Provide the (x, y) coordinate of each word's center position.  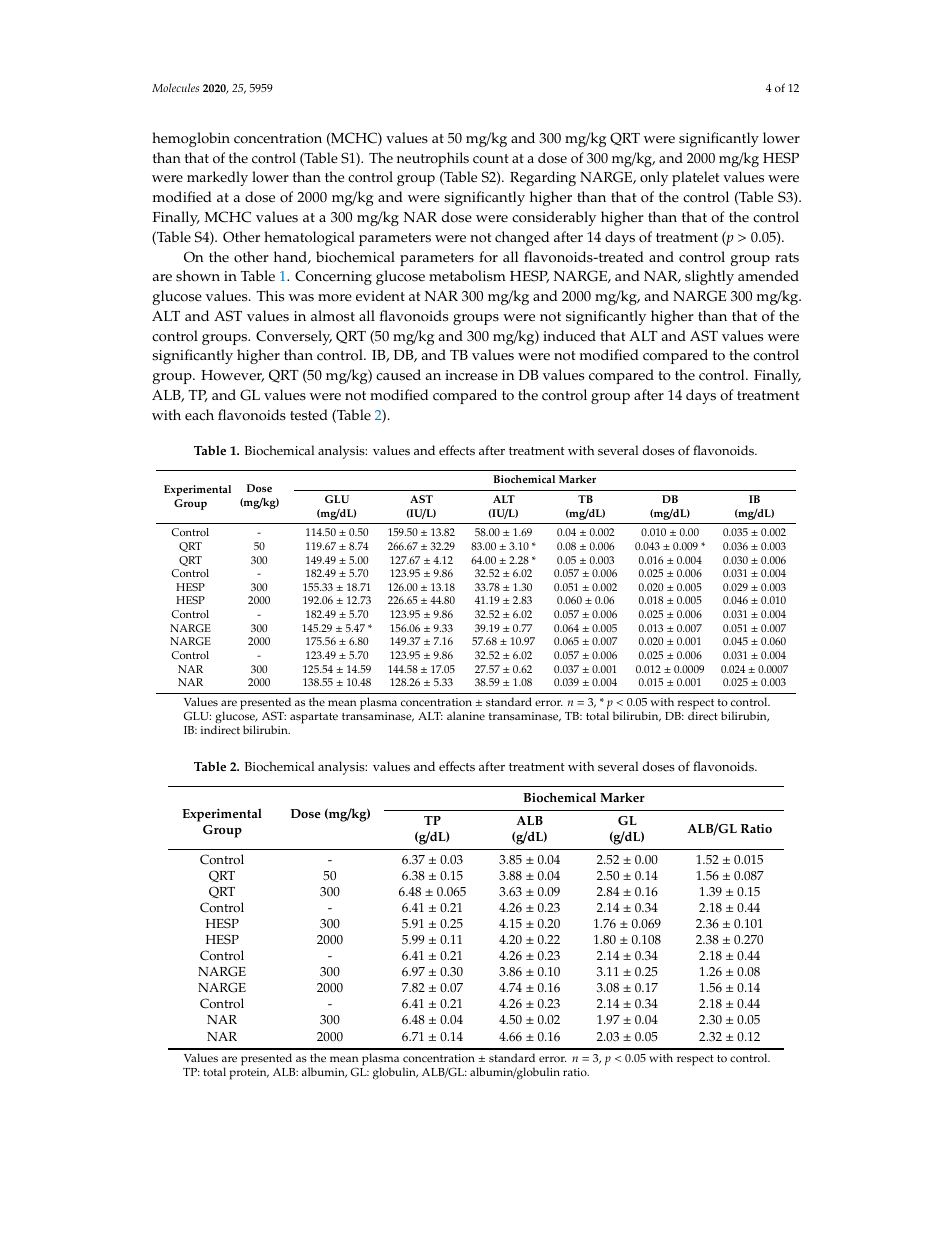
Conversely (294, 337)
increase (471, 375)
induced (569, 336)
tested (309, 415)
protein (249, 1074)
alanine (466, 715)
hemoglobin (191, 139)
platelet (695, 178)
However (232, 376)
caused (398, 375)
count (491, 159)
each (199, 415)
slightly (709, 277)
